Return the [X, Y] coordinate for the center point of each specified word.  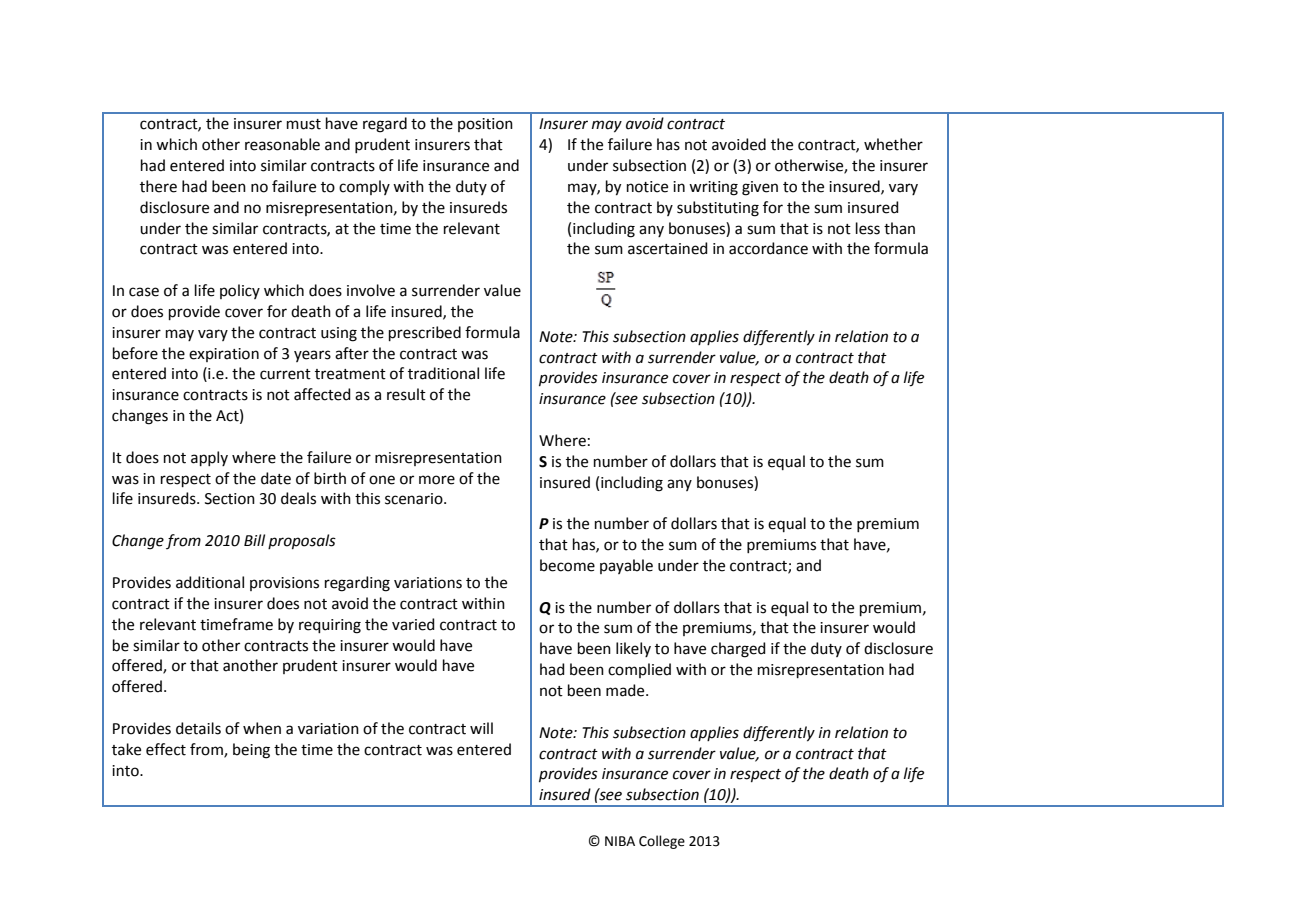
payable [626, 566]
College [662, 842]
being [251, 751]
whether [893, 144]
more [437, 480]
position [485, 125]
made [626, 690]
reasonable [282, 144]
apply [209, 458]
